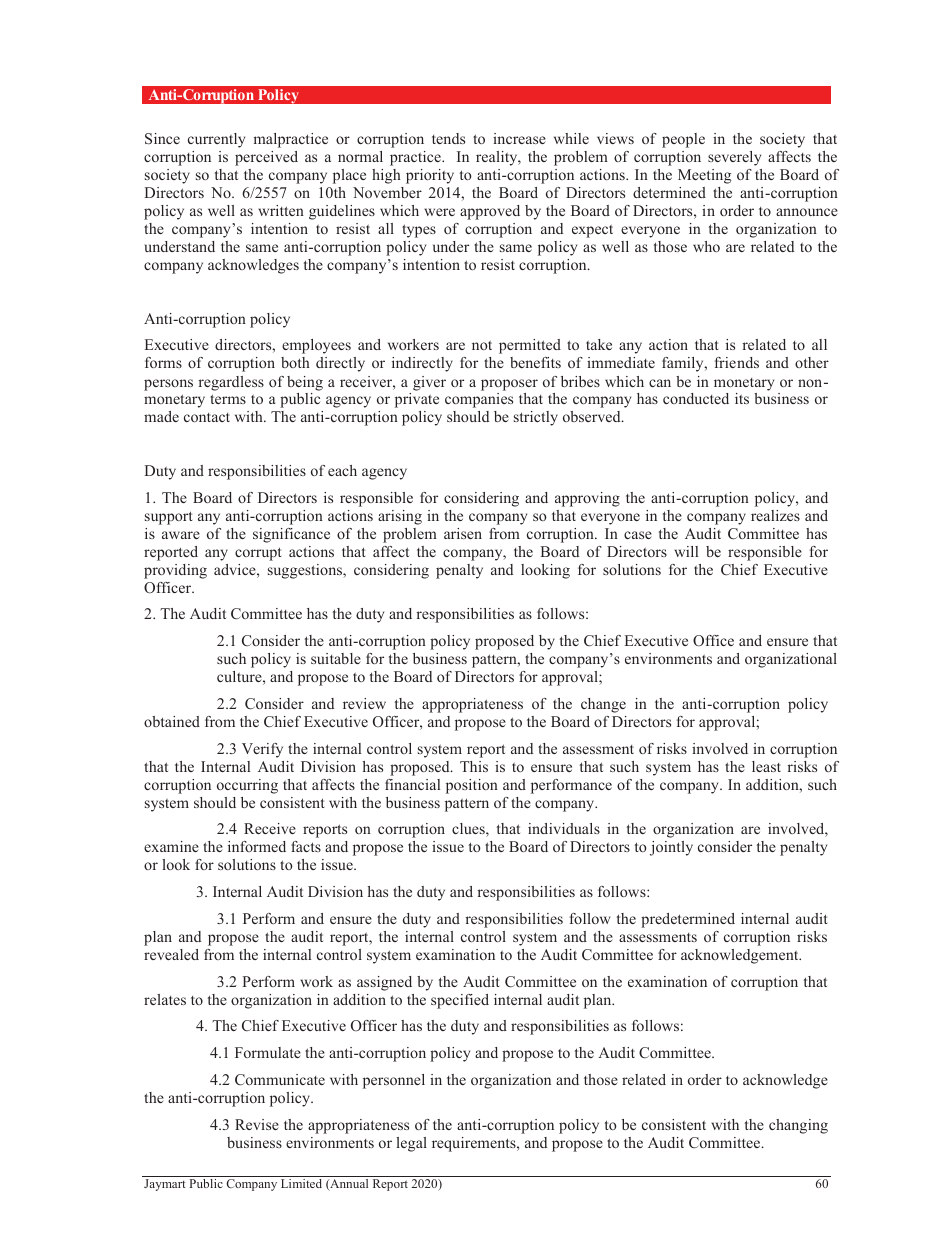 This image has height=1233, width=952. I want to click on increase, so click(519, 138).
